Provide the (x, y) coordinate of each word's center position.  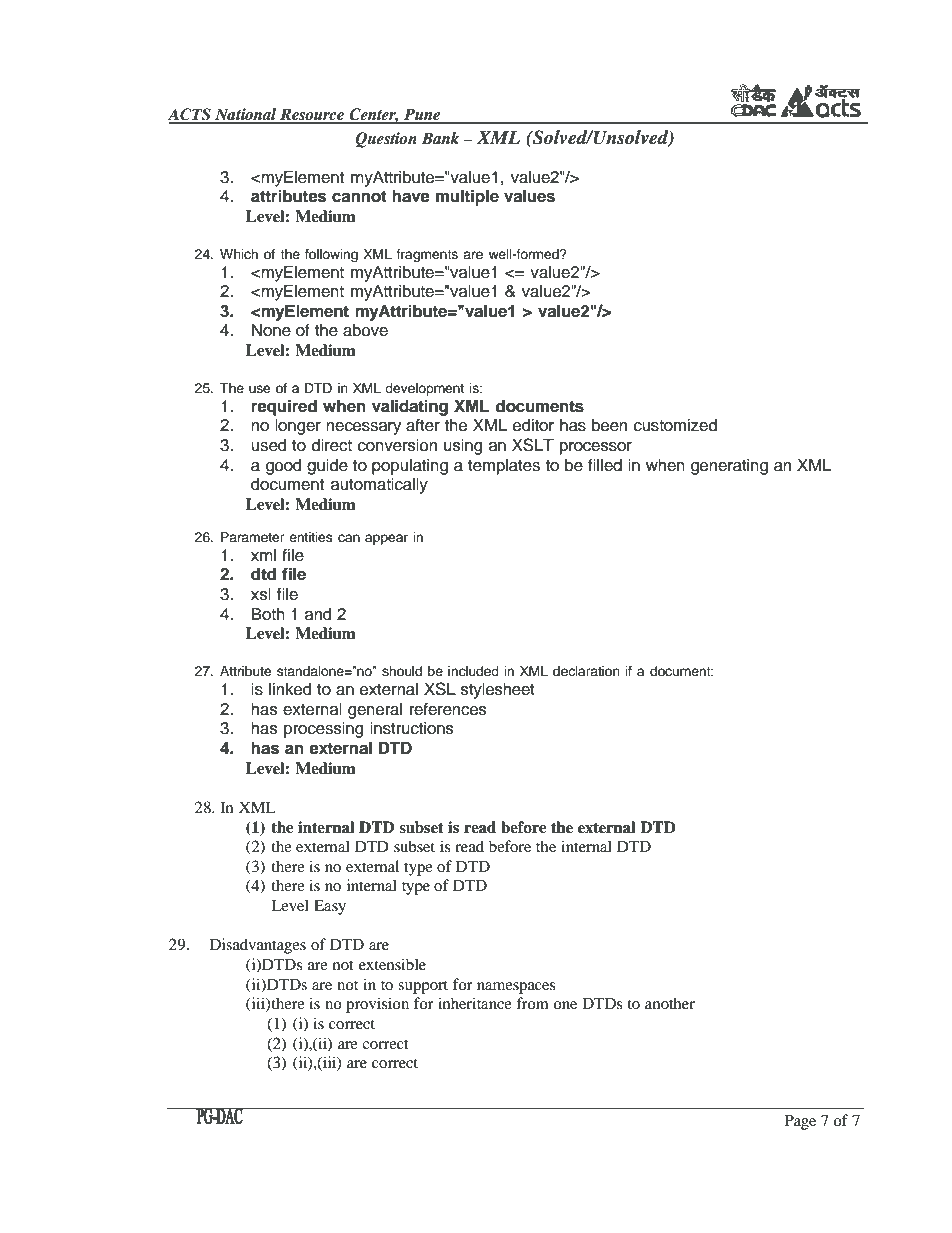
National (246, 115)
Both (268, 614)
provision (377, 1005)
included (473, 671)
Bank (440, 138)
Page (800, 1122)
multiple (467, 197)
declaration (586, 671)
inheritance (475, 1003)
